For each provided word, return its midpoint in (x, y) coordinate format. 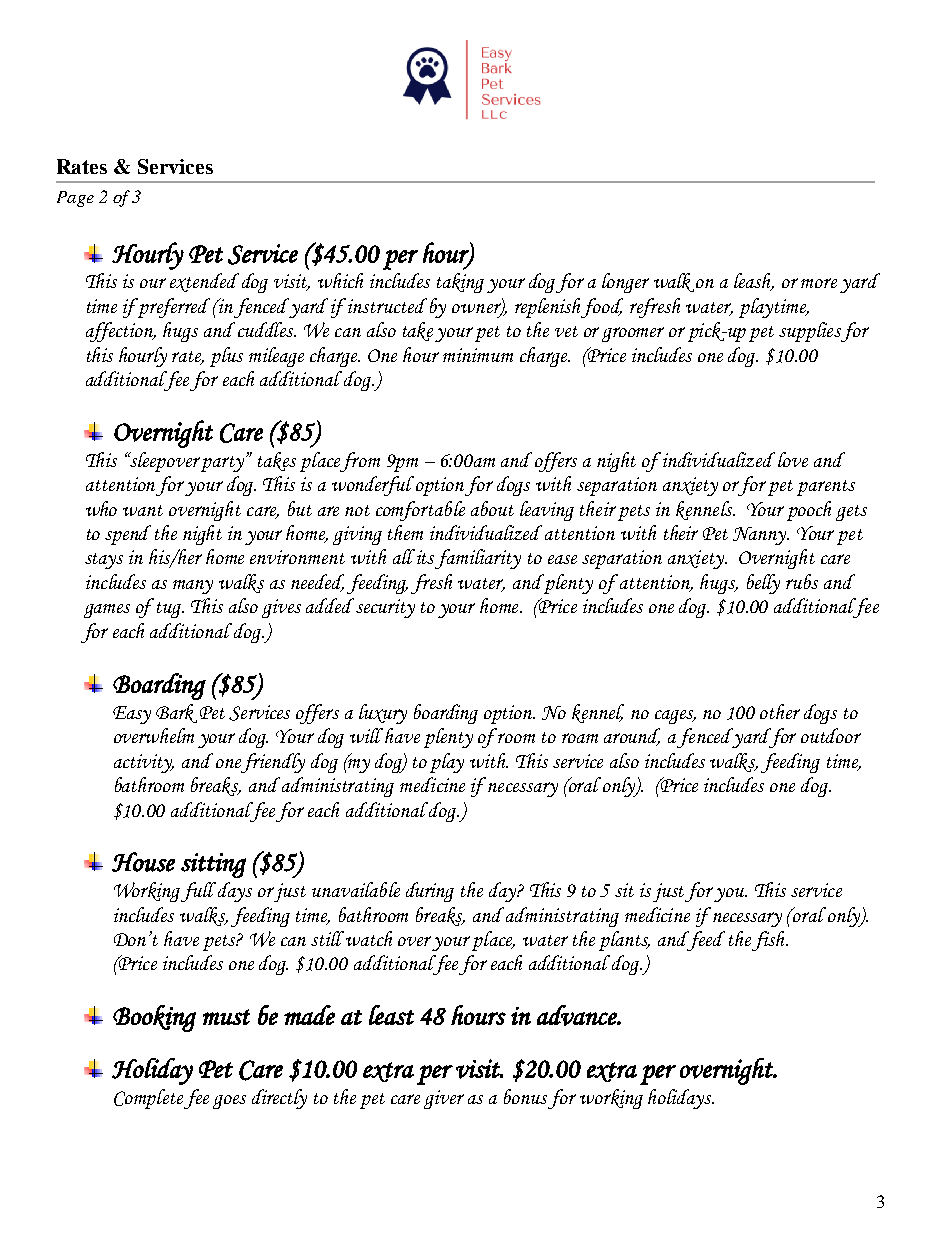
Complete (148, 1099)
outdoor (831, 735)
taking (460, 283)
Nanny (761, 536)
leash (754, 282)
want (143, 510)
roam (580, 738)
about (492, 508)
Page (75, 199)
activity (144, 763)
